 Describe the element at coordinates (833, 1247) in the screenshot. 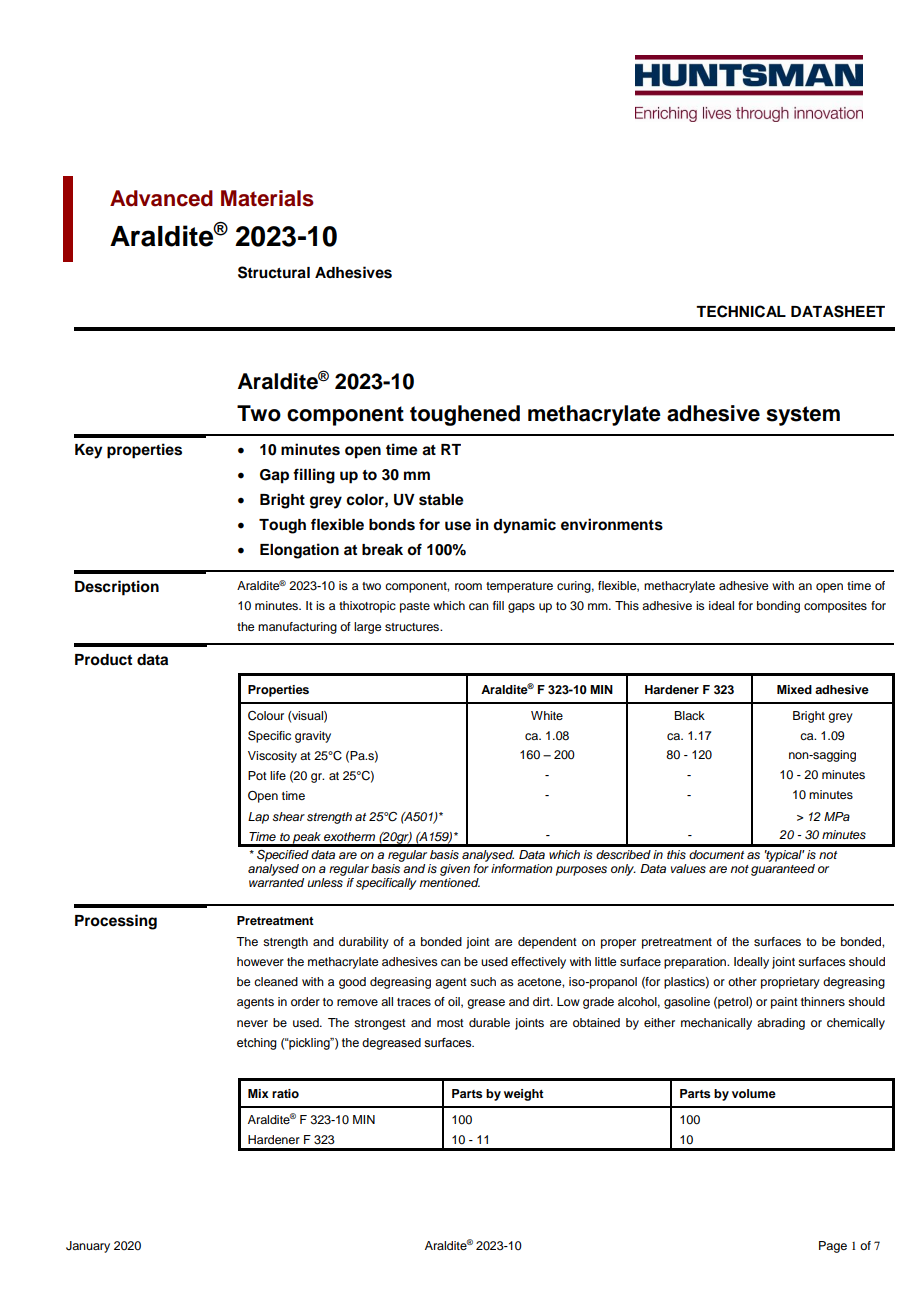

I see `Page` at that location.
